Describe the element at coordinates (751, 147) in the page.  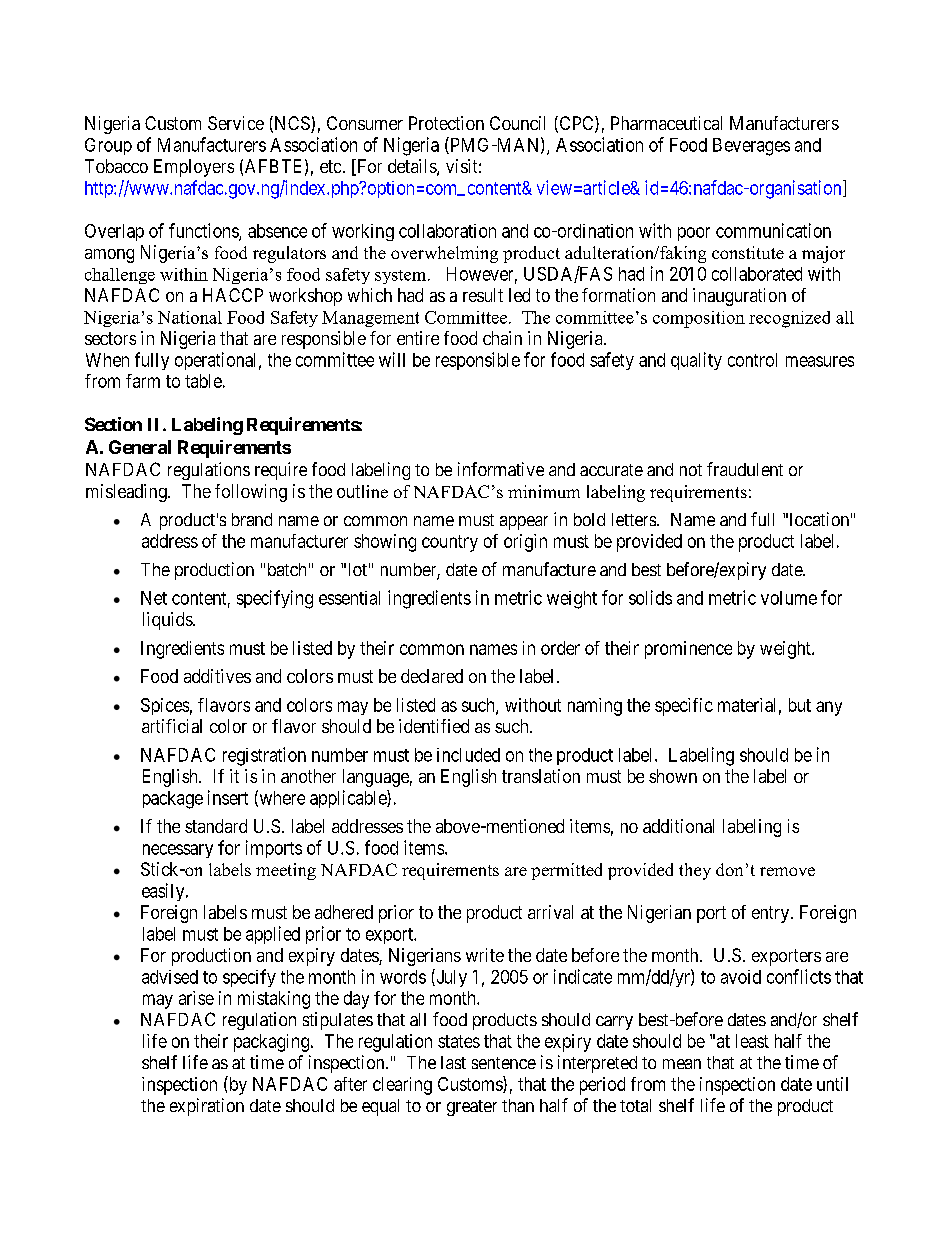
I see `Beverages` at that location.
